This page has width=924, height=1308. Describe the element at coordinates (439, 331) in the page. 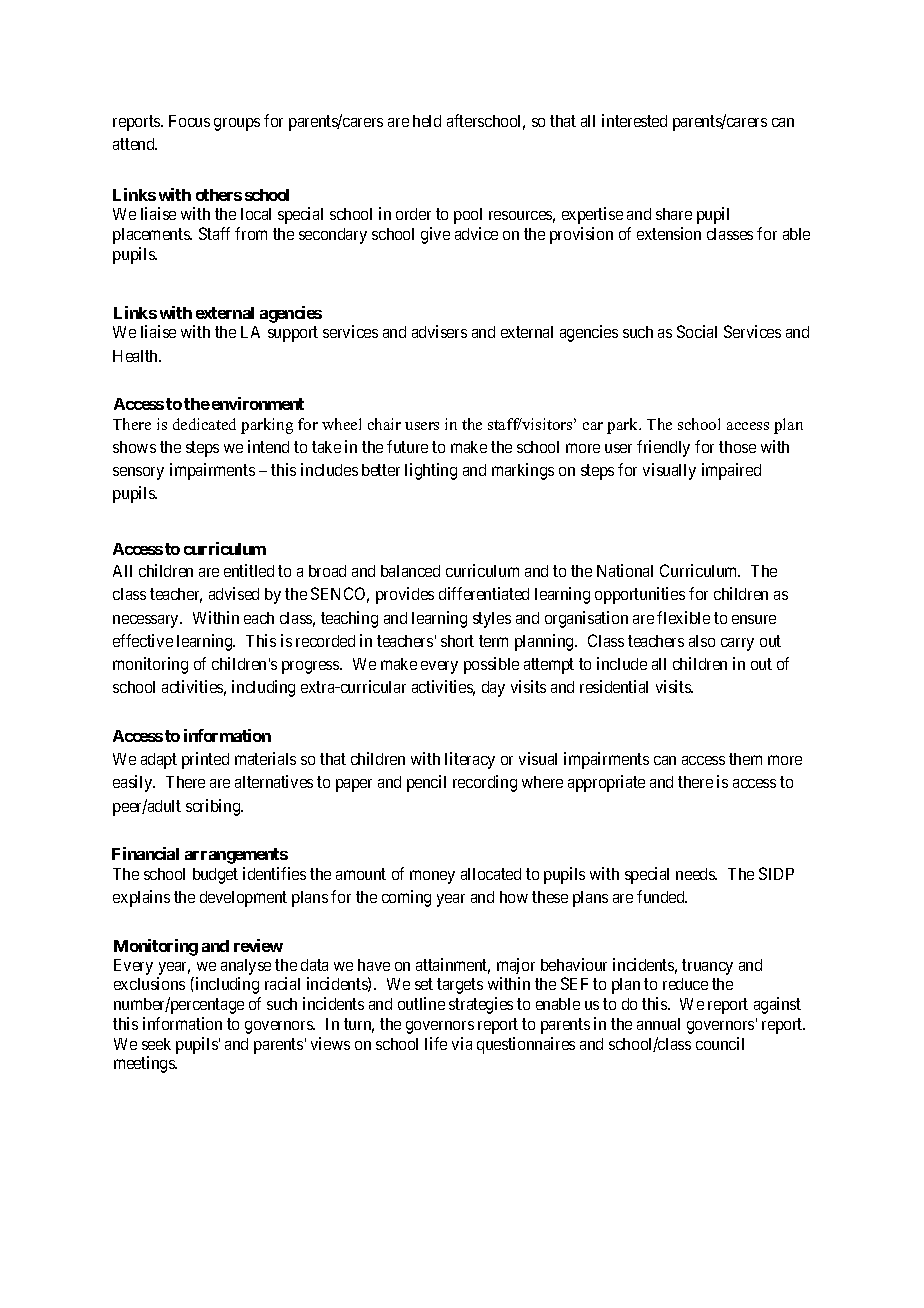

I see `advisers` at that location.
